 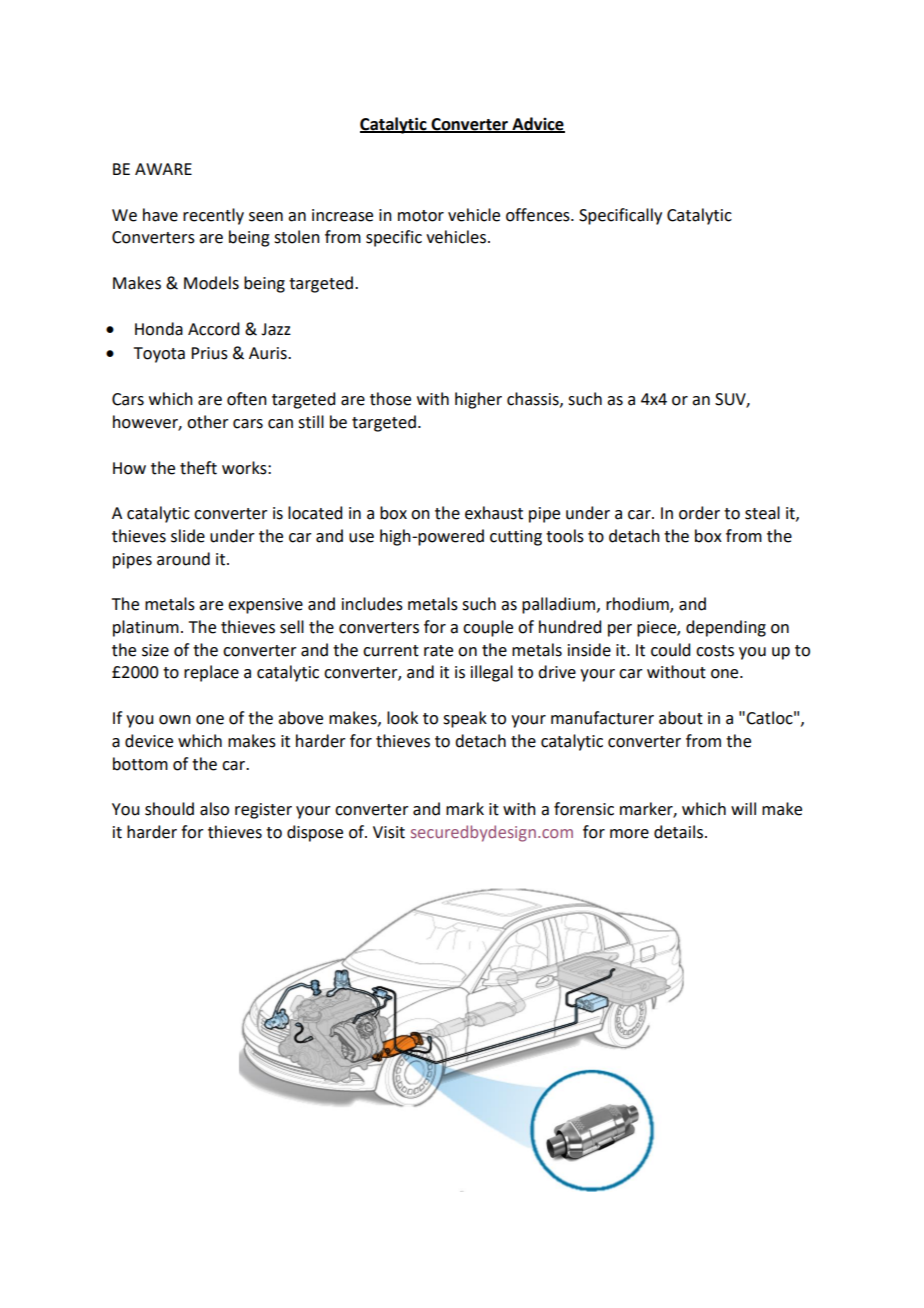 I want to click on offences, so click(x=539, y=215).
